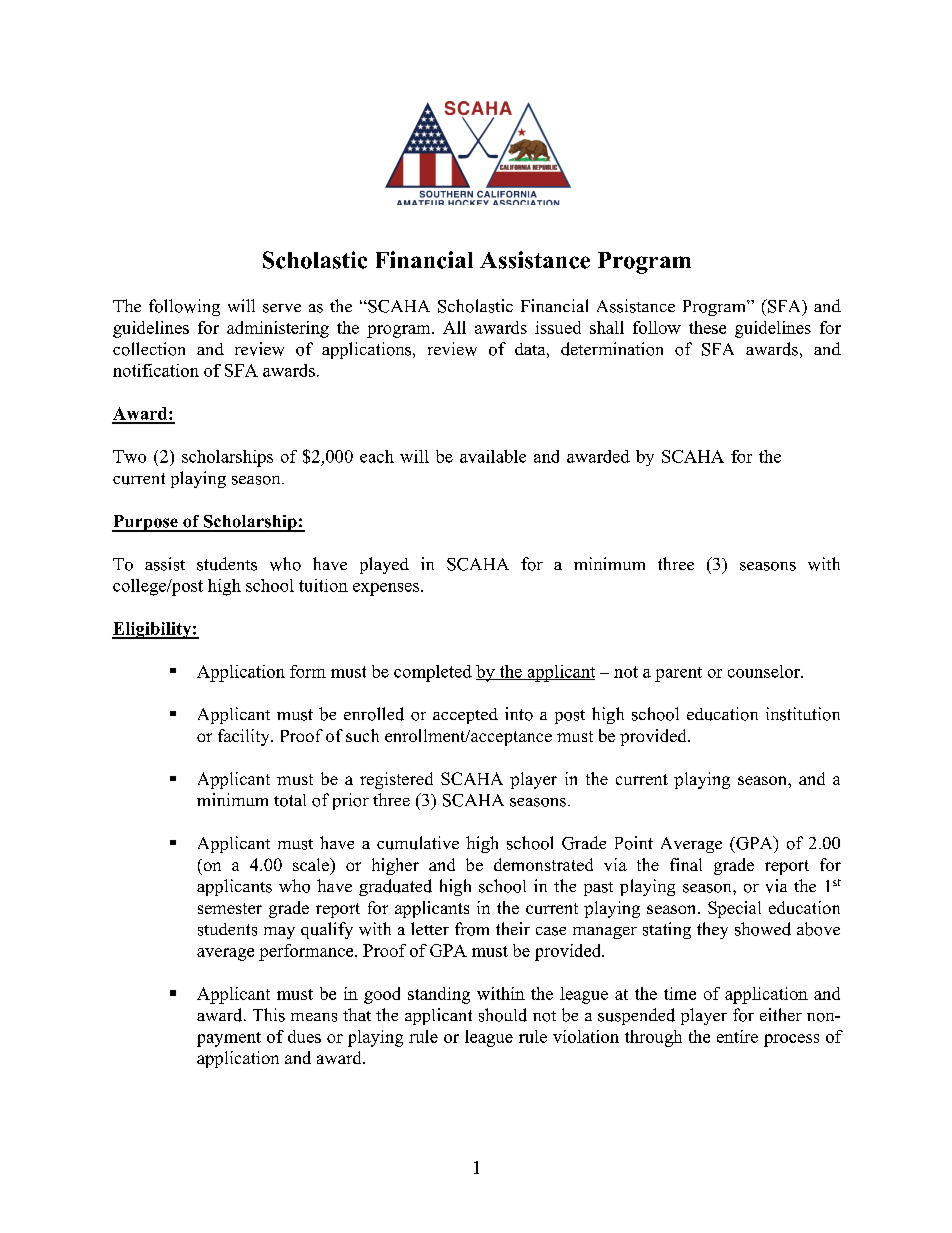  I want to click on entire, so click(737, 1036).
